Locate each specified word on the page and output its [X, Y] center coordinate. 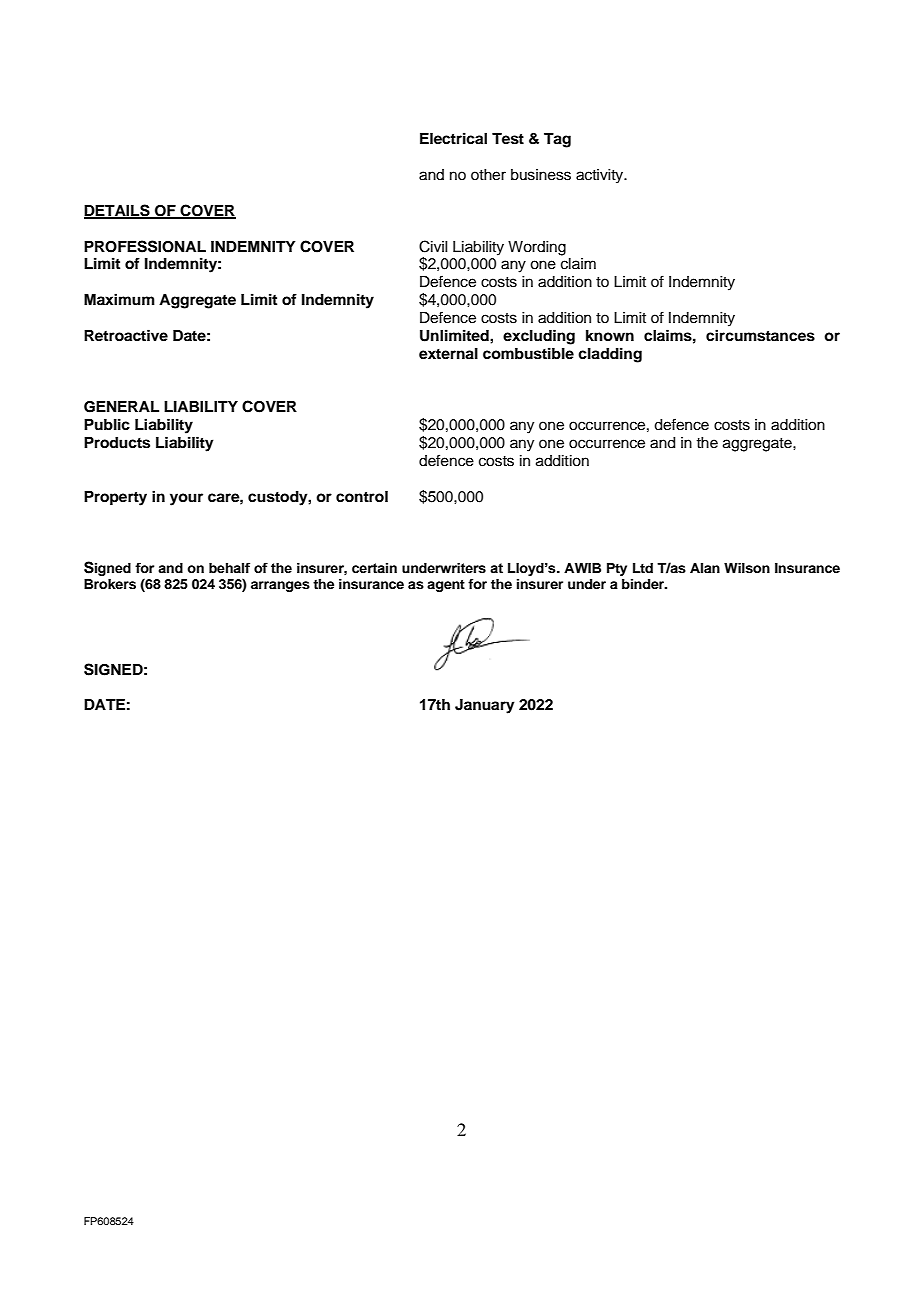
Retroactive [126, 335]
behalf [229, 568]
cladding [610, 355]
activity [601, 176]
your [186, 499]
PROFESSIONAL [145, 246]
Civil [433, 246]
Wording [537, 248]
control [362, 497]
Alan [705, 568]
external [448, 354]
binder [644, 584]
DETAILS [118, 211]
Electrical [453, 138]
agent [446, 586]
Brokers [110, 584]
